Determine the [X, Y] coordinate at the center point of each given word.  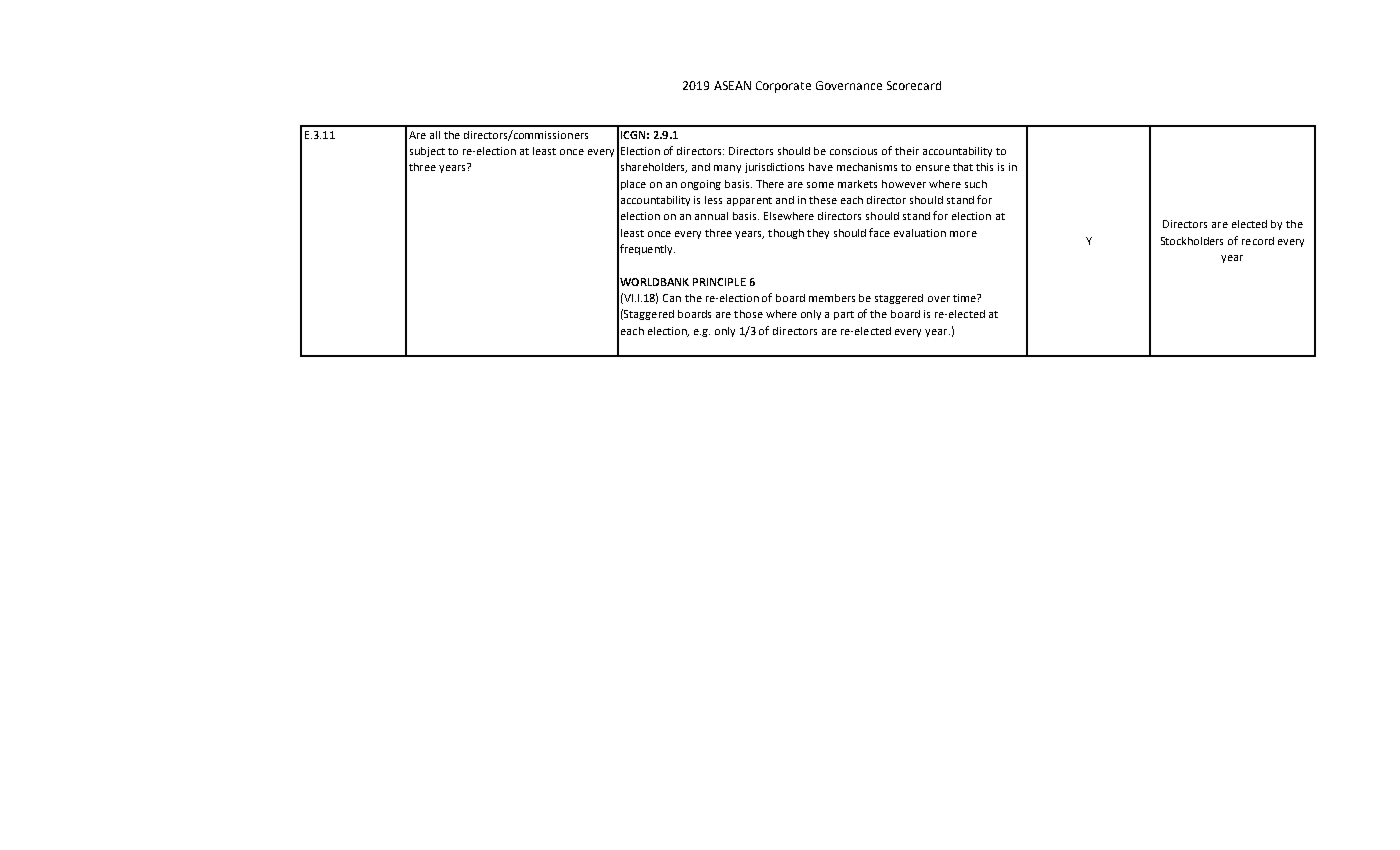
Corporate [783, 87]
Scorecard [914, 85]
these [823, 200]
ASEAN [732, 85]
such [976, 184]
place [633, 185]
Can [672, 298]
